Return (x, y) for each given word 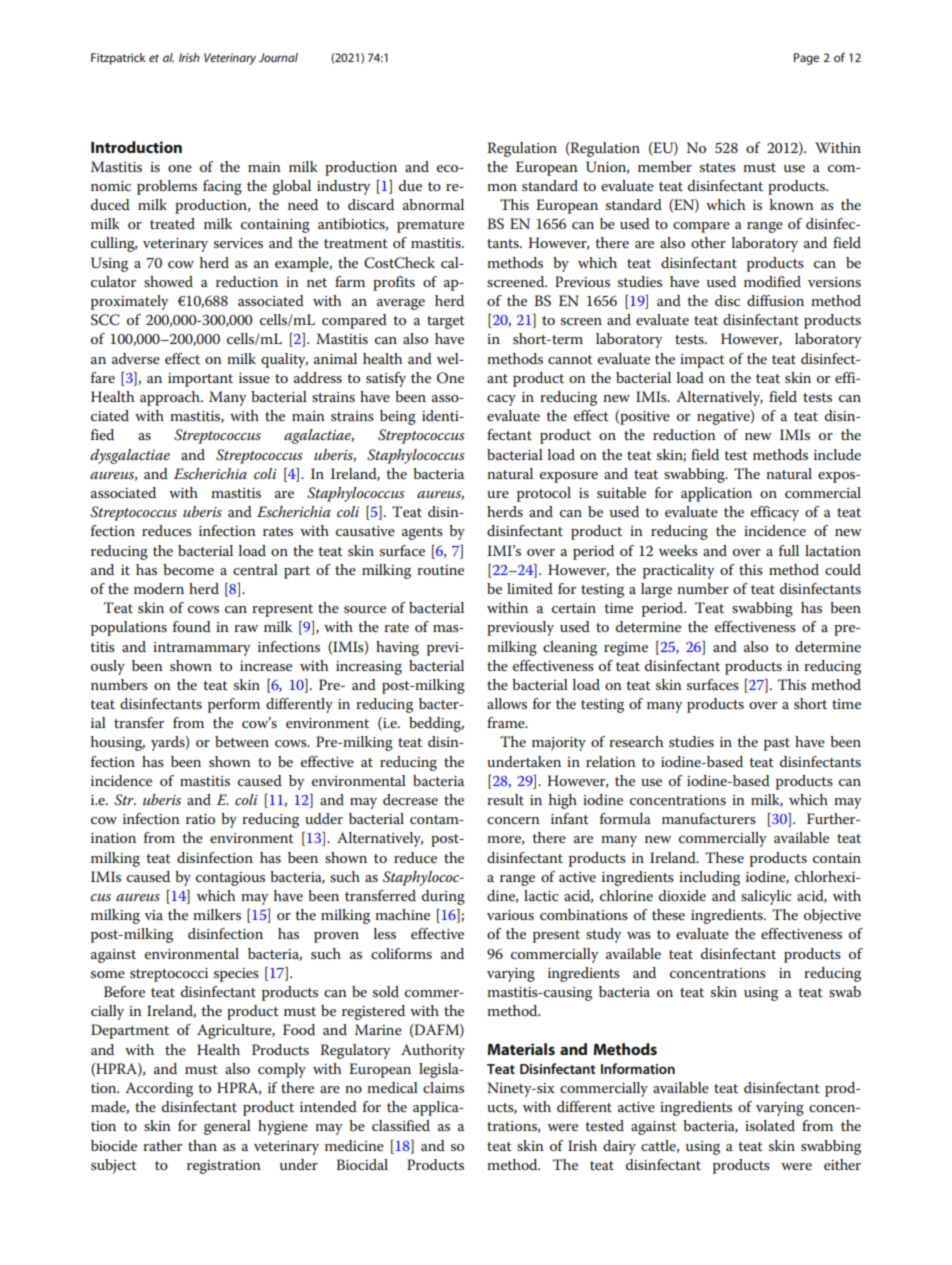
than (202, 1145)
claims (443, 1087)
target (446, 322)
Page (806, 59)
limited (530, 588)
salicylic (766, 897)
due (410, 185)
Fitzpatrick (118, 59)
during (443, 897)
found (192, 626)
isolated (770, 1125)
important (200, 380)
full (789, 550)
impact (702, 361)
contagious (230, 879)
